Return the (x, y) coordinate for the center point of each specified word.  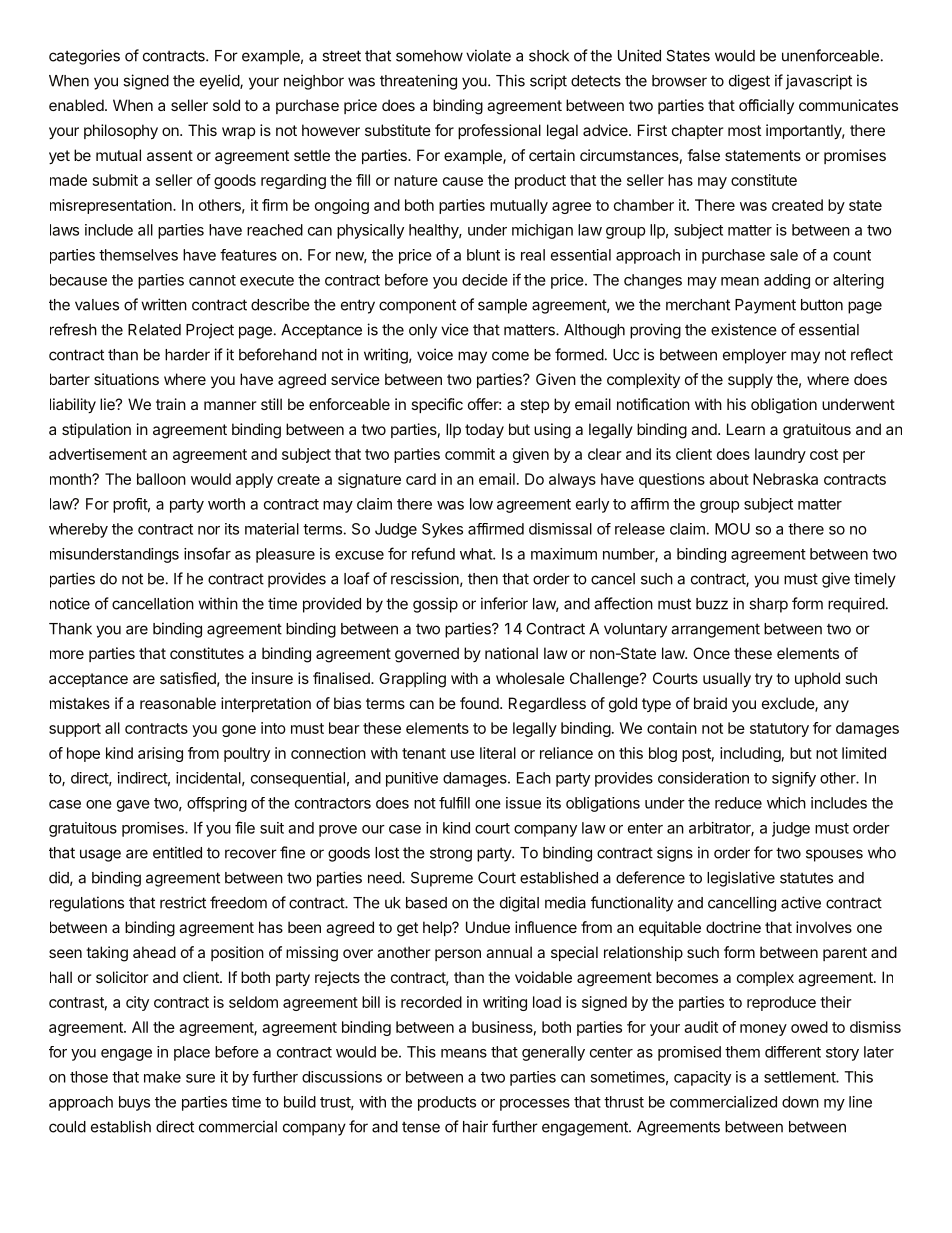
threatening (418, 82)
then (483, 579)
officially (766, 106)
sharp (768, 605)
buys (134, 1103)
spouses (834, 855)
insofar (207, 553)
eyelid (220, 82)
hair (475, 1126)
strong (451, 854)
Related (154, 330)
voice (435, 354)
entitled (177, 852)
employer (755, 356)
